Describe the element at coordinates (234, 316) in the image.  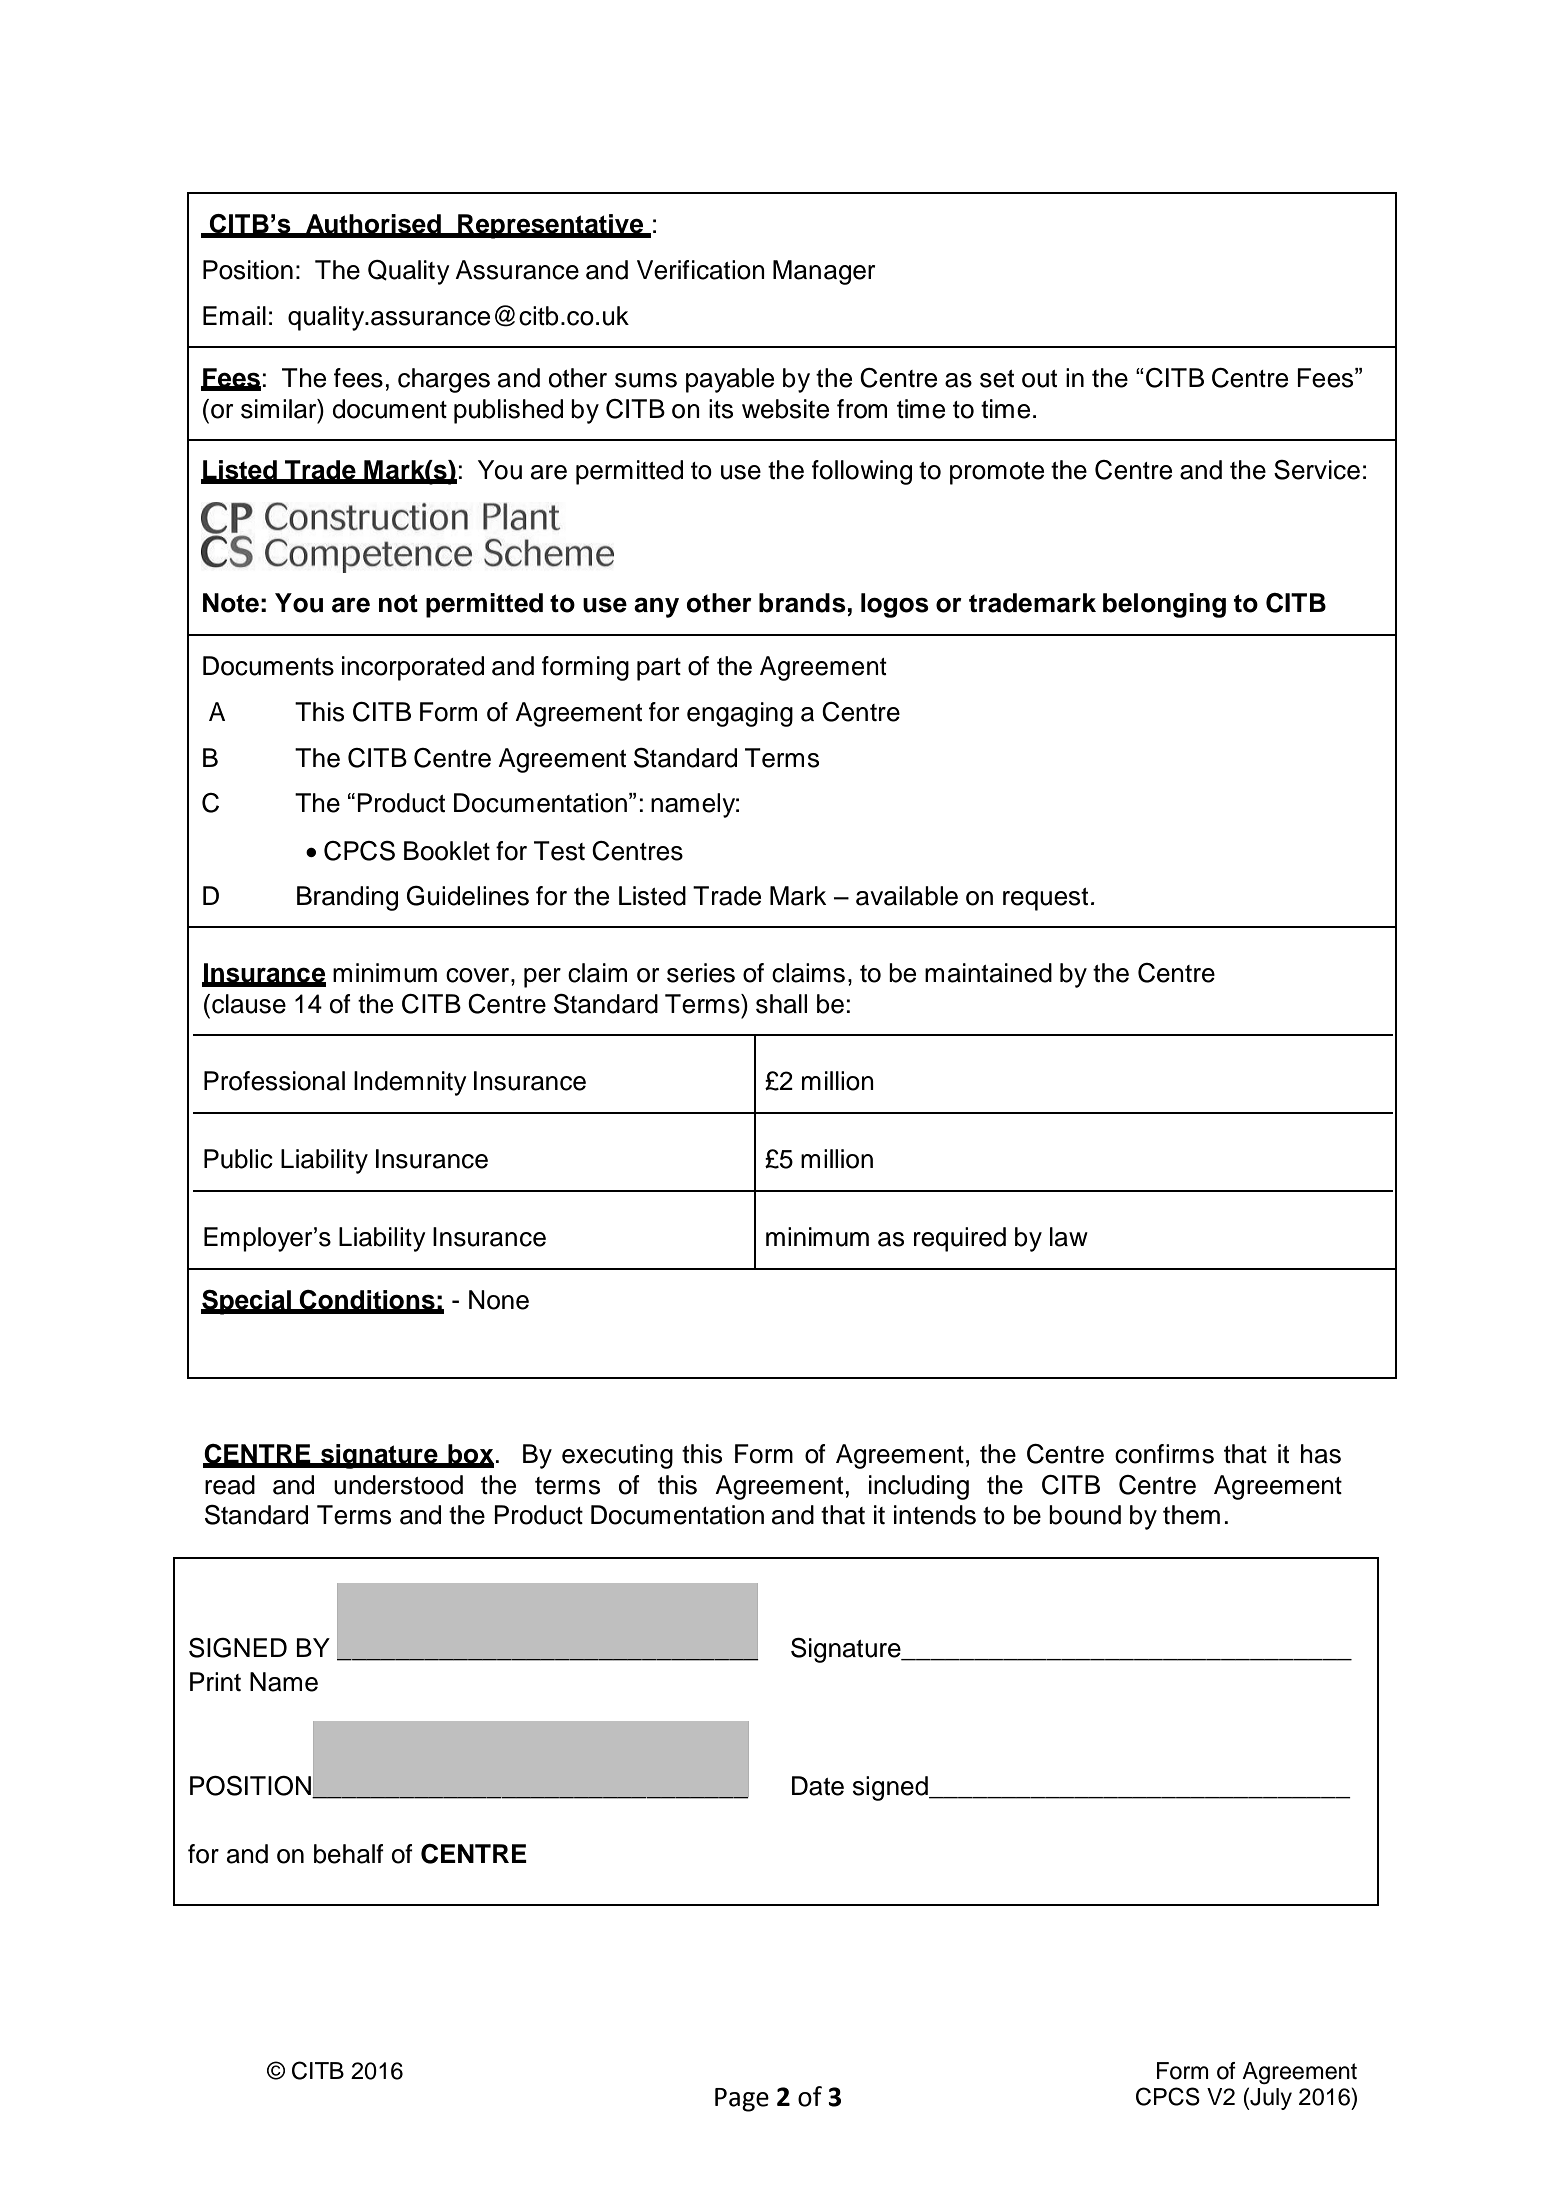
I see `Email` at that location.
